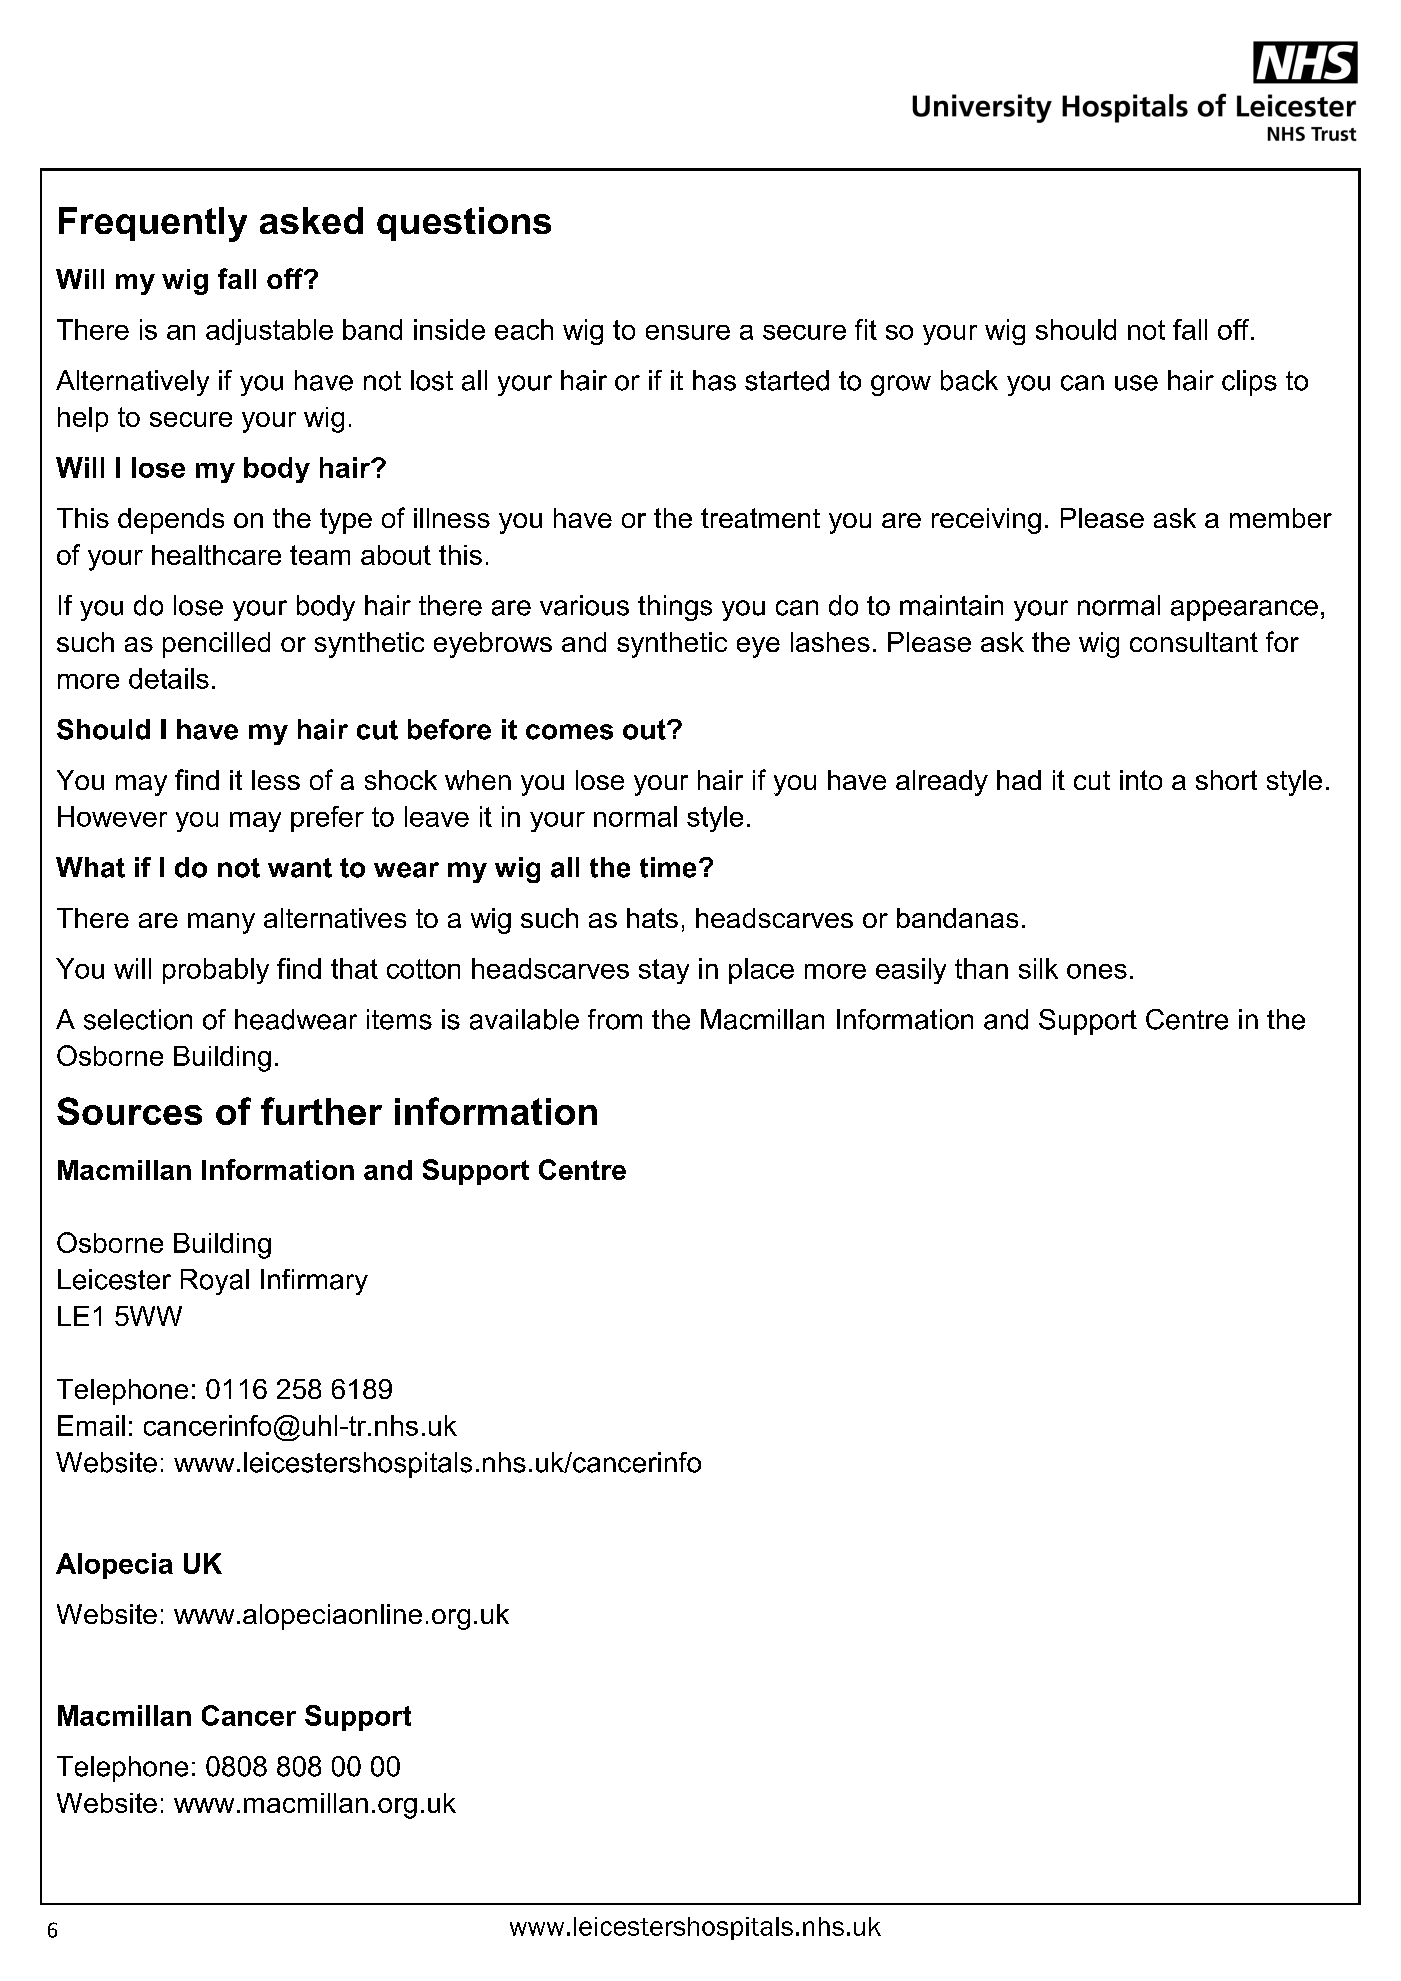 This document has height=1981, width=1401. What do you see at coordinates (276, 780) in the document?
I see `less` at bounding box center [276, 780].
